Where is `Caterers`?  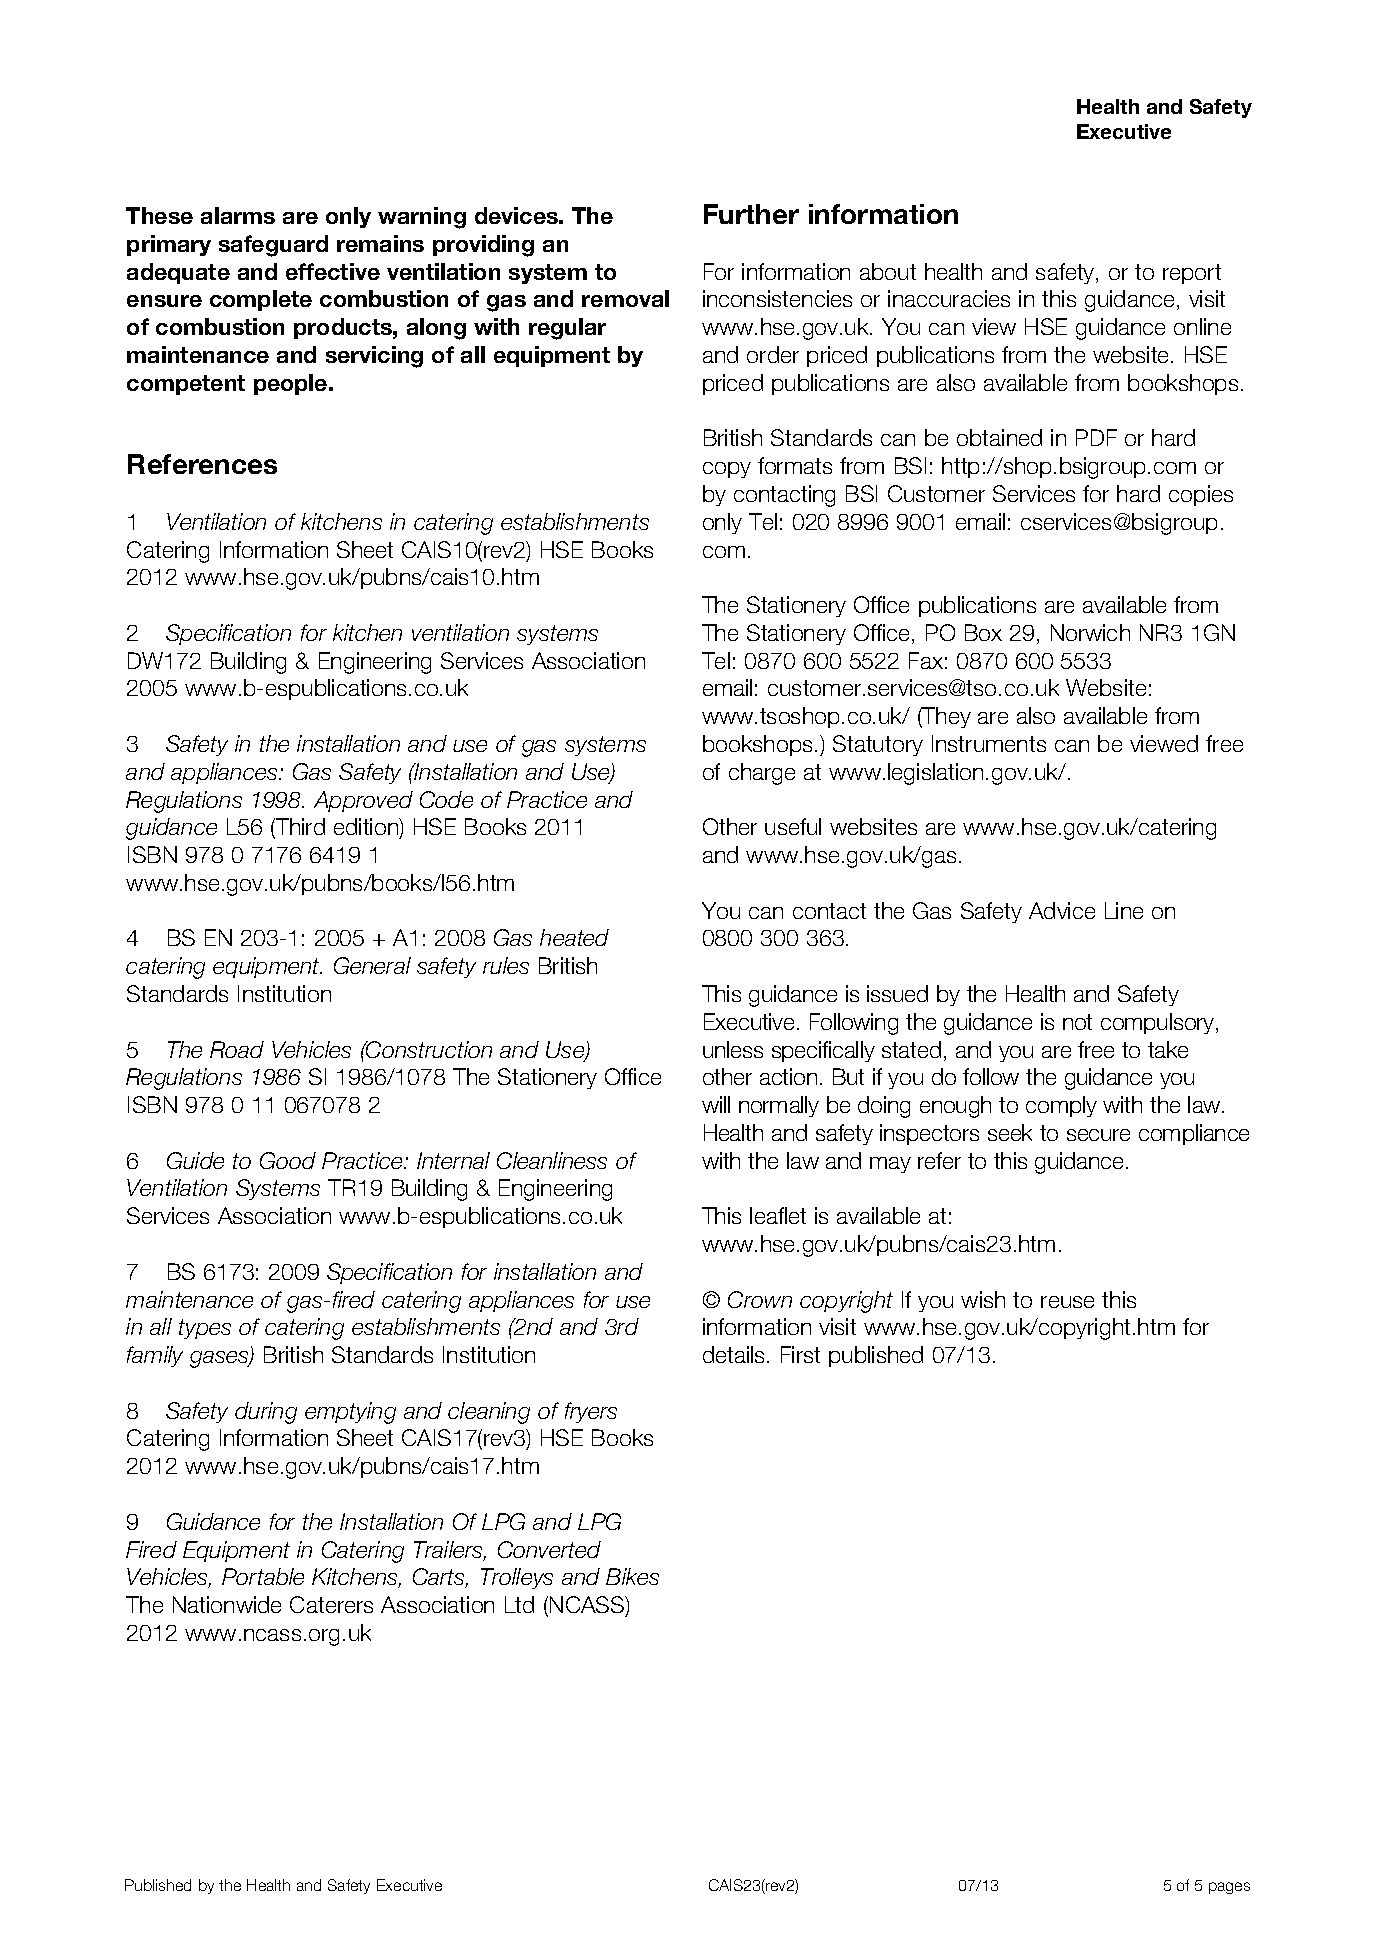
Caterers is located at coordinates (331, 1604).
